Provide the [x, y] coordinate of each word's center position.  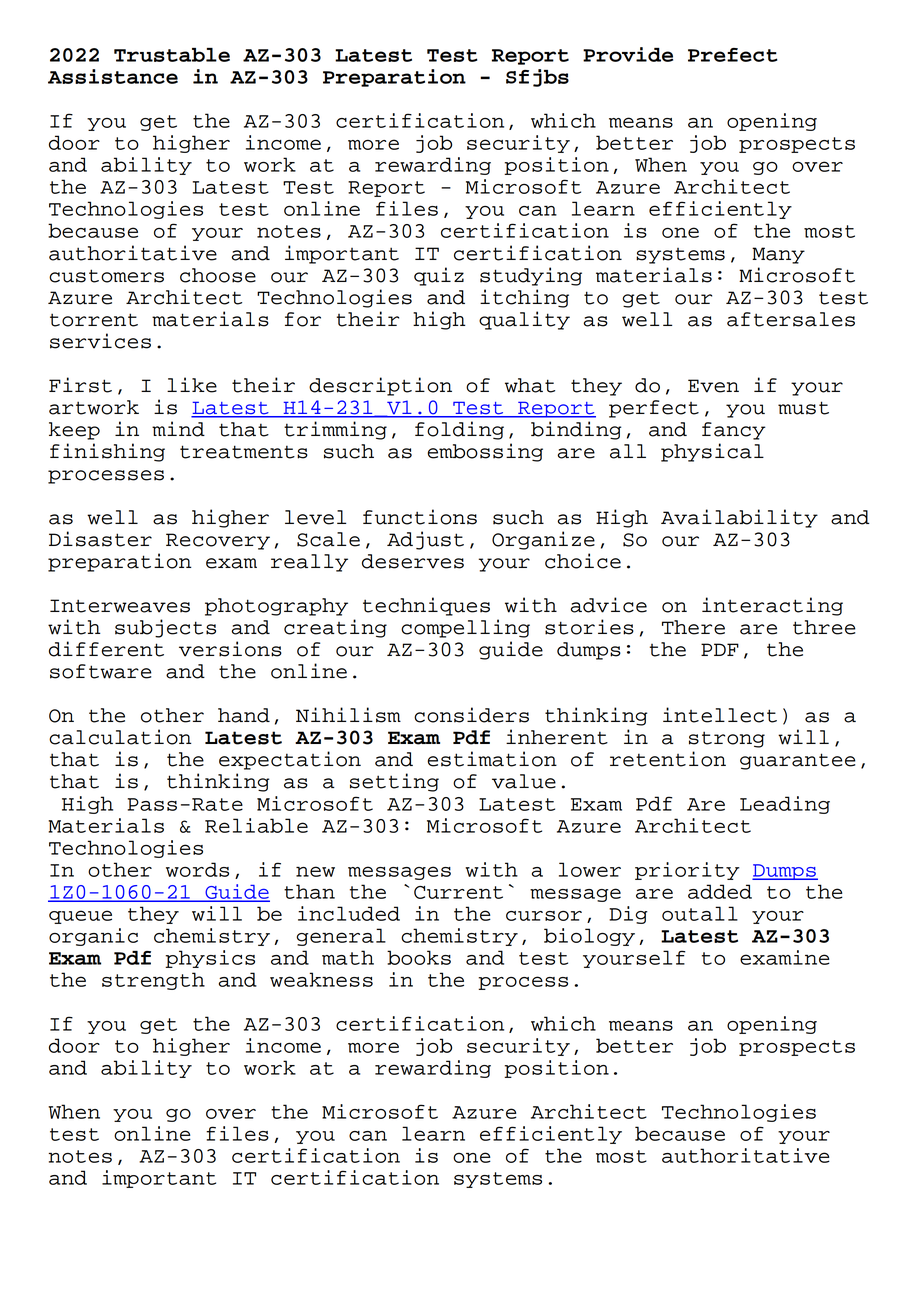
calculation [120, 737]
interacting [772, 606]
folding [459, 430]
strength [153, 981]
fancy [734, 431]
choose [218, 275]
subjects [165, 628]
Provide [628, 54]
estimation [492, 759]
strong [727, 739]
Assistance [113, 76]
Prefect [732, 55]
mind [178, 429]
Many [778, 255]
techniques [426, 606]
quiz [439, 276]
